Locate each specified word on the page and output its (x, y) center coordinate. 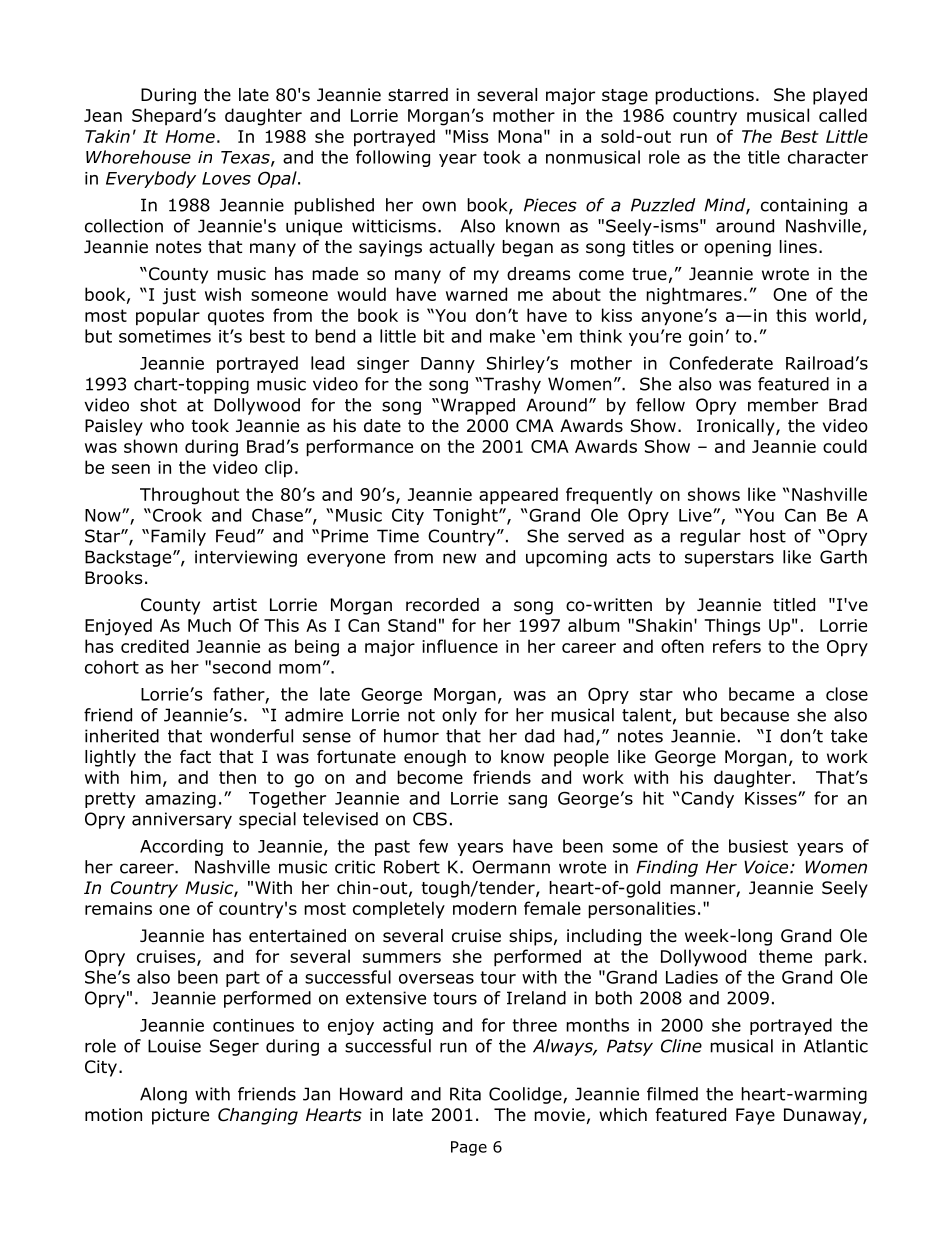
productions (704, 96)
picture (180, 1116)
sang (527, 801)
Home (190, 136)
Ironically (737, 427)
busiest (758, 846)
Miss (470, 136)
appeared (518, 496)
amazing (180, 800)
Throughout (189, 496)
